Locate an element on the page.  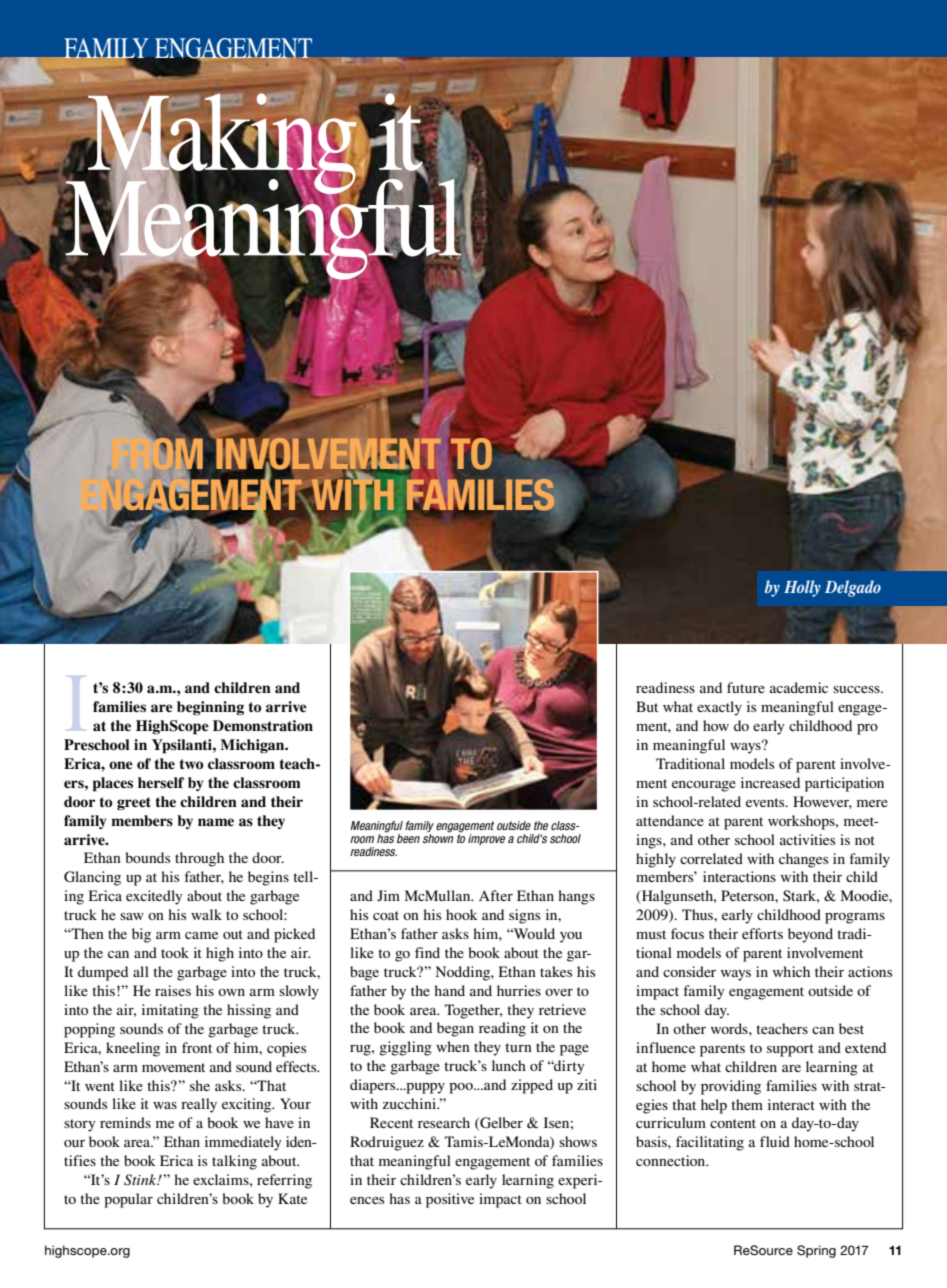
beginning is located at coordinates (210, 708).
